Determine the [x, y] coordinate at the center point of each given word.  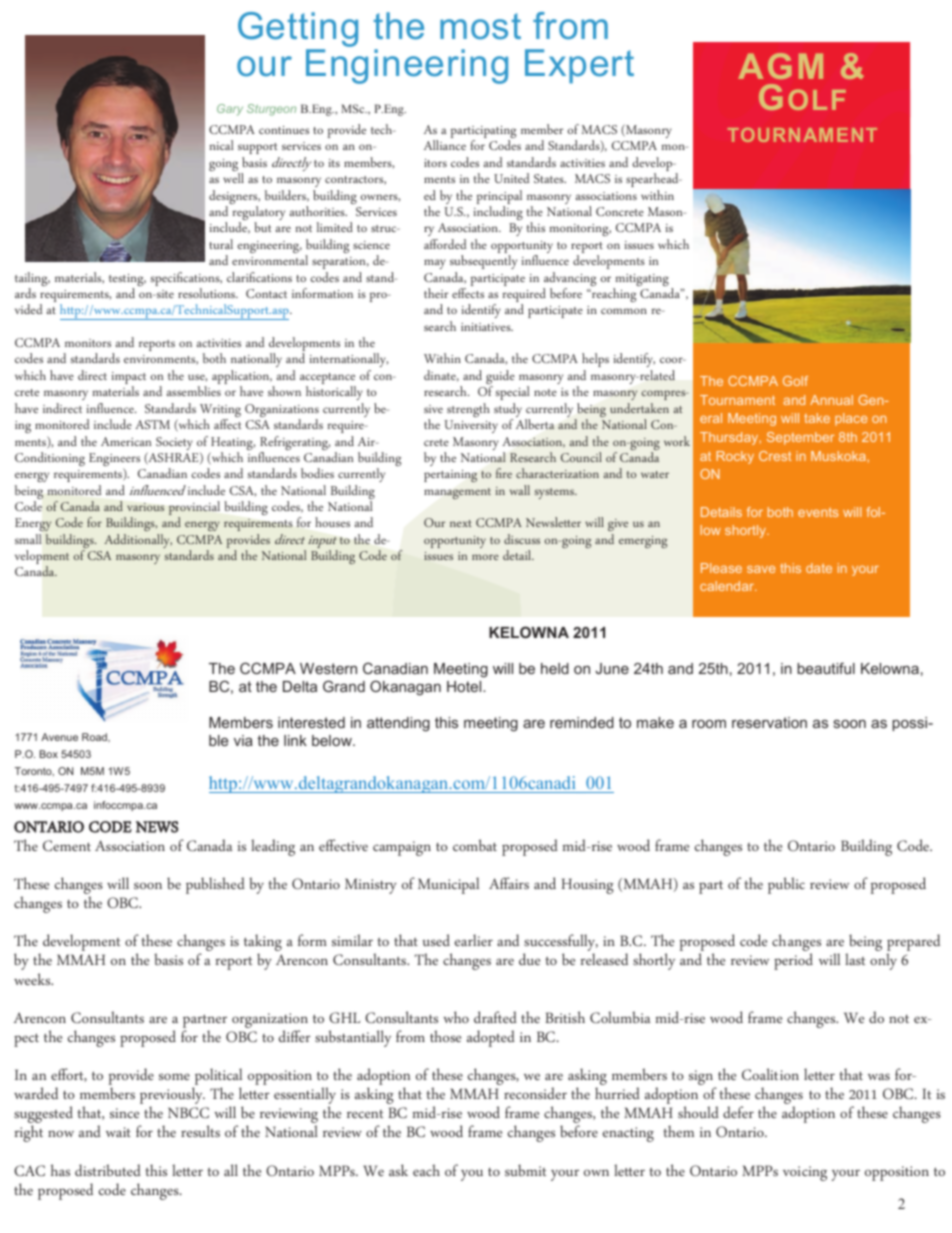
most [480, 26]
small [28, 539]
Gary [230, 110]
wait [118, 1132]
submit [525, 1170]
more [485, 557]
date [819, 568]
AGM [780, 66]
